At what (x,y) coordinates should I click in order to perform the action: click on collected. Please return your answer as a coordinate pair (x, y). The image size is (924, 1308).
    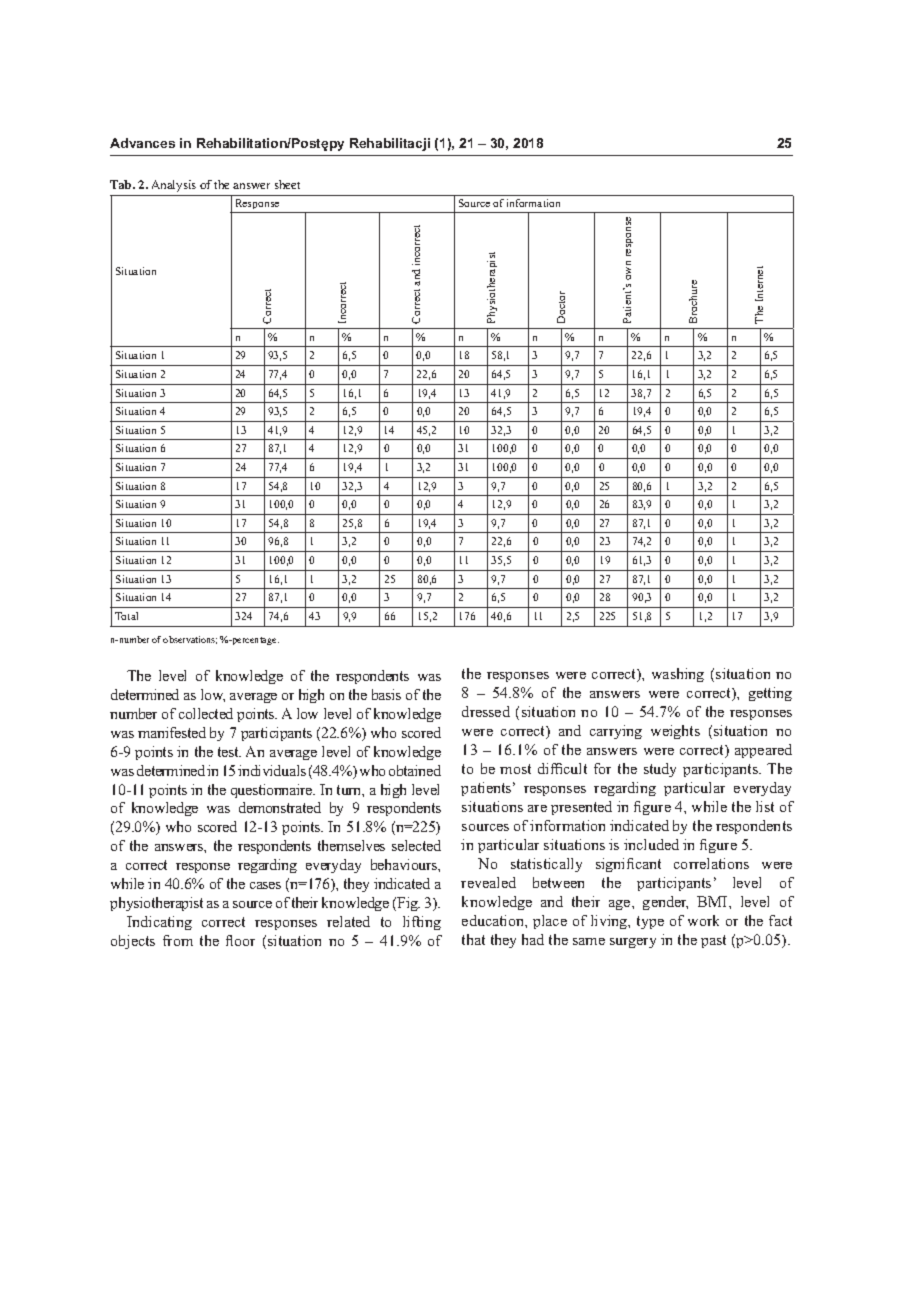
    Looking at the image, I should click on (206, 713).
